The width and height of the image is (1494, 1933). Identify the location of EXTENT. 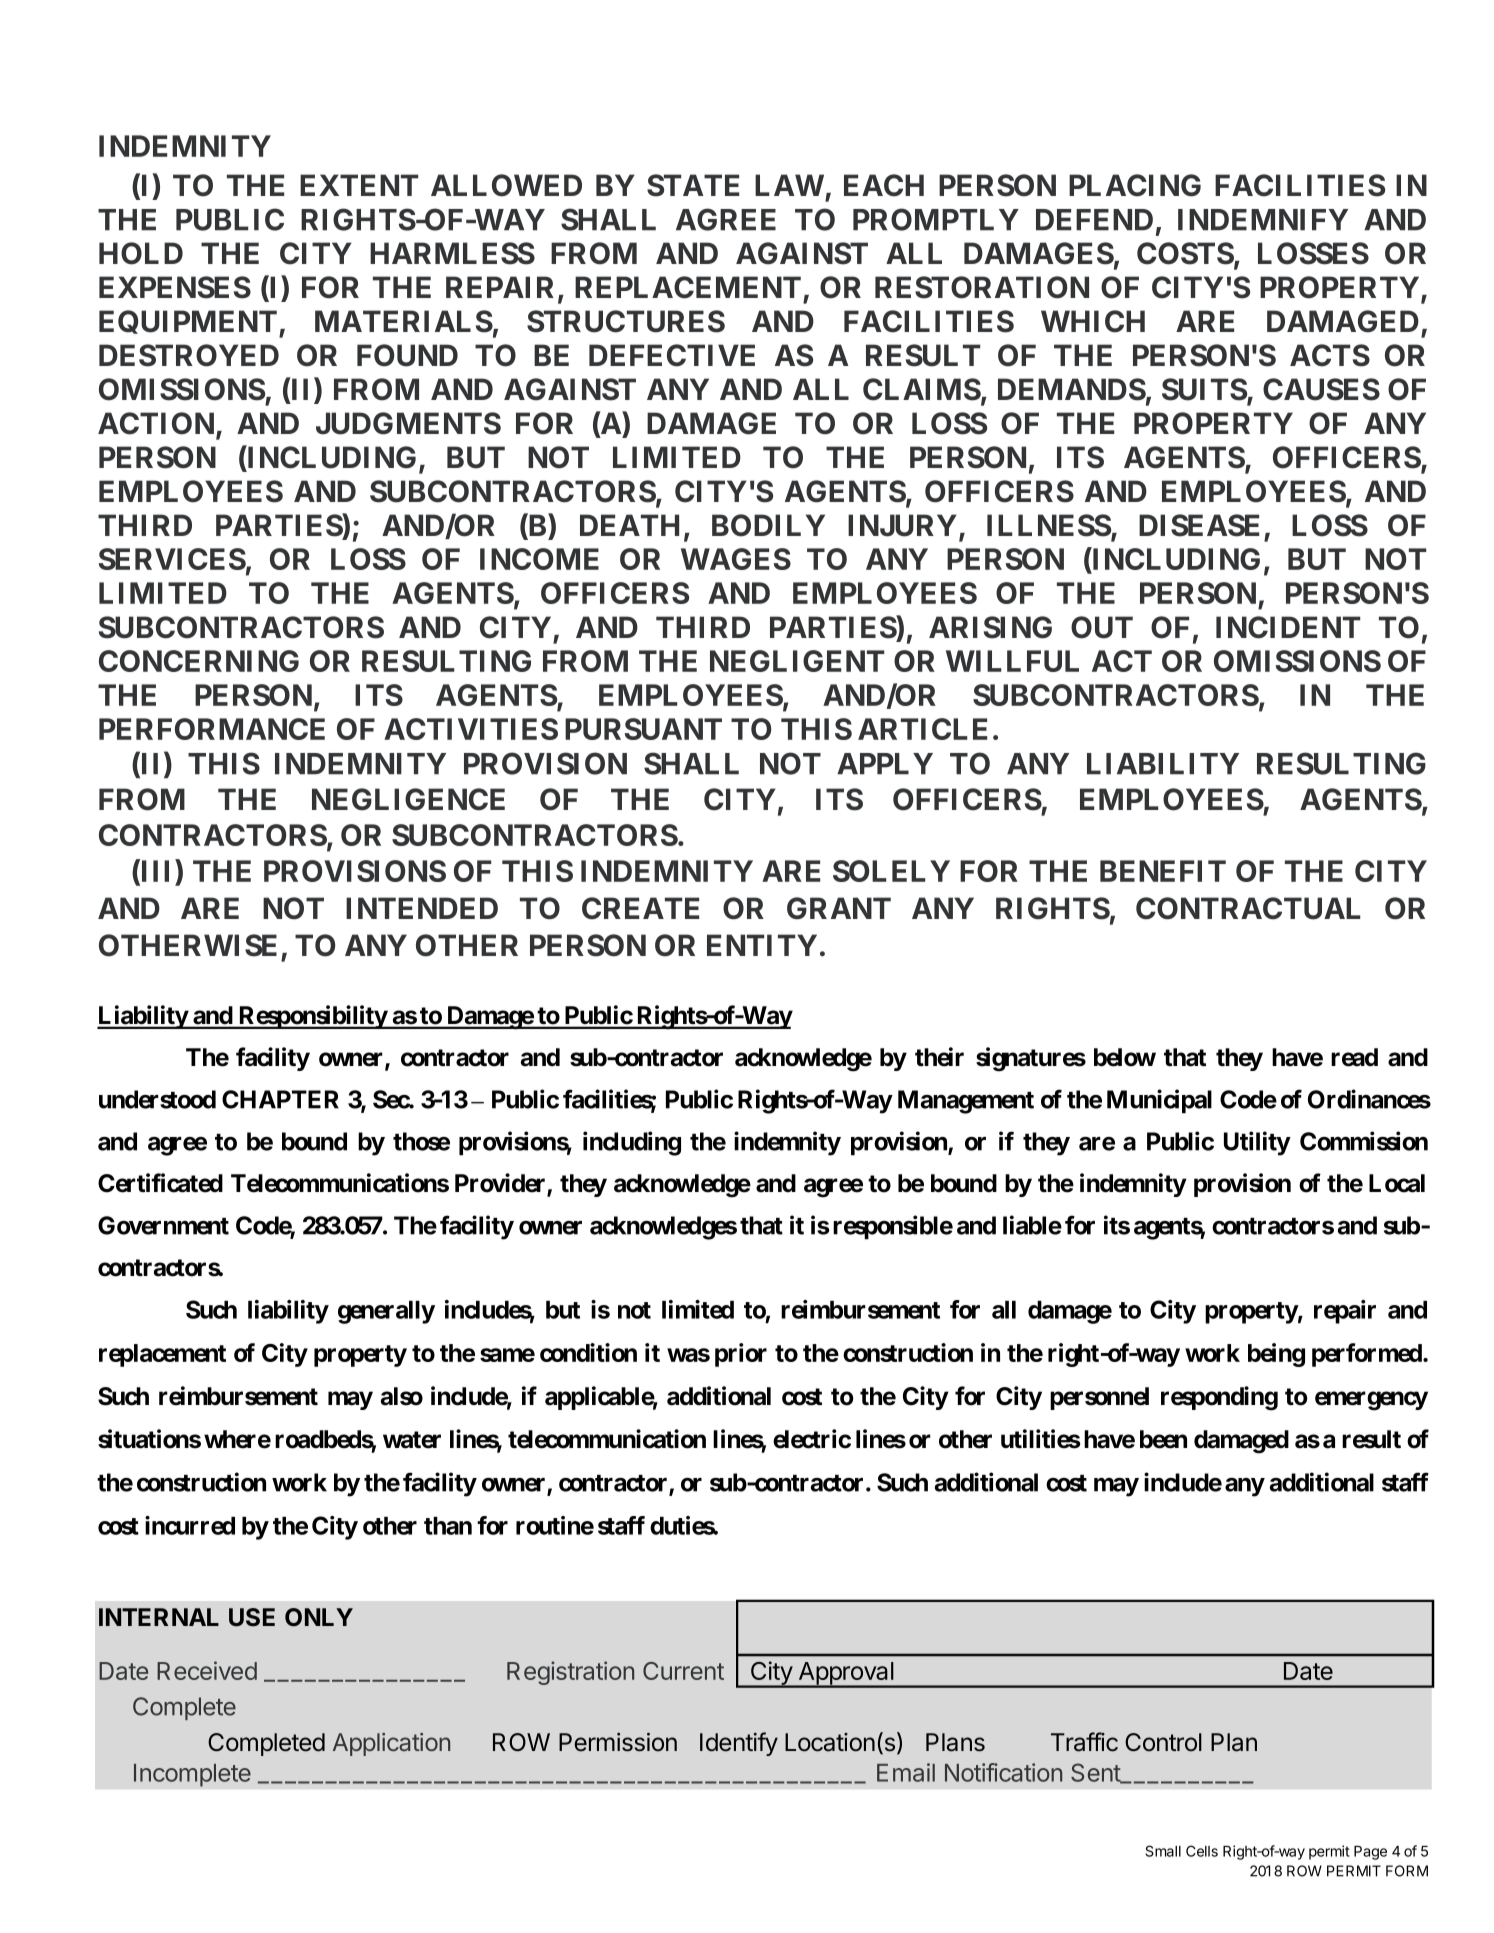
(359, 185).
